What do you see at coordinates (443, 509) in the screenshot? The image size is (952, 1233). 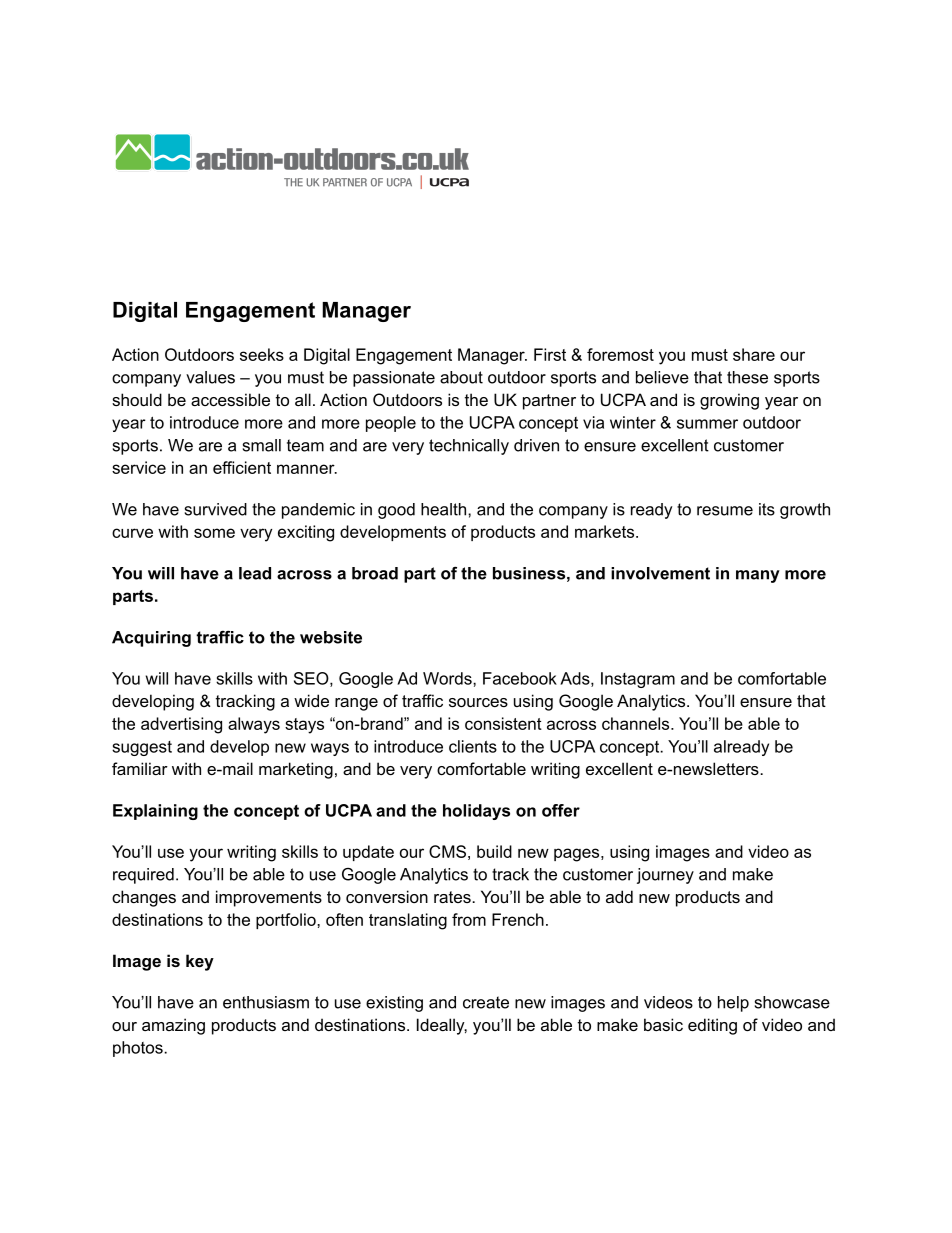 I see `health` at bounding box center [443, 509].
